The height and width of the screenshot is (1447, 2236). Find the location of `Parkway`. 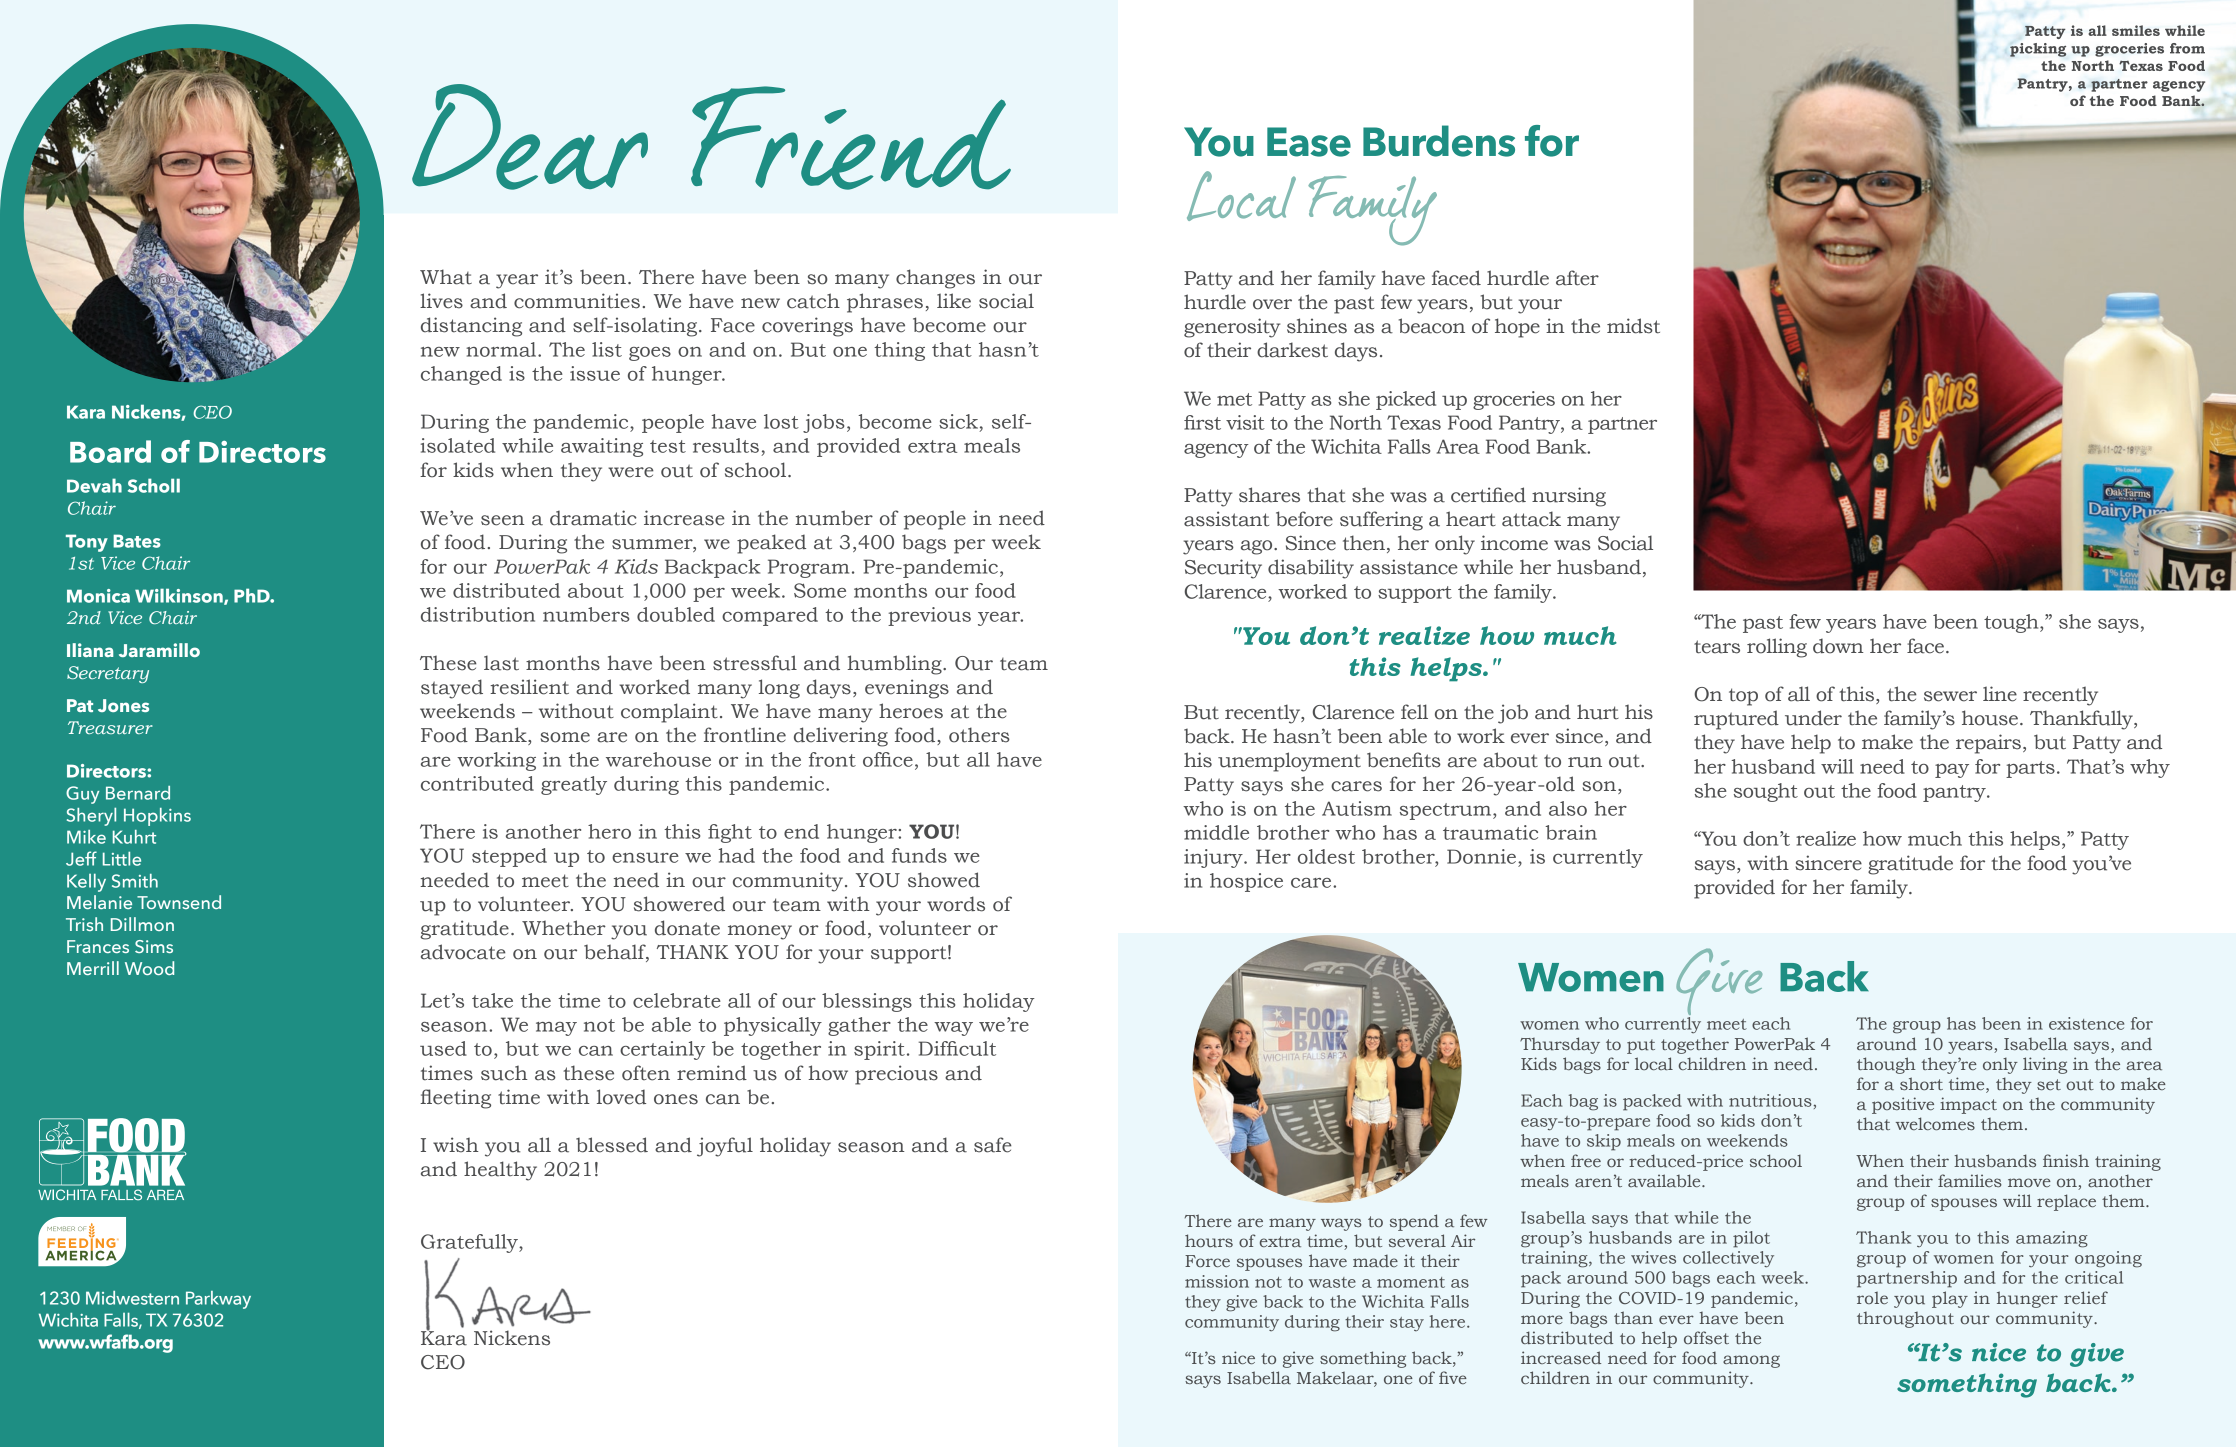

Parkway is located at coordinates (218, 1300).
